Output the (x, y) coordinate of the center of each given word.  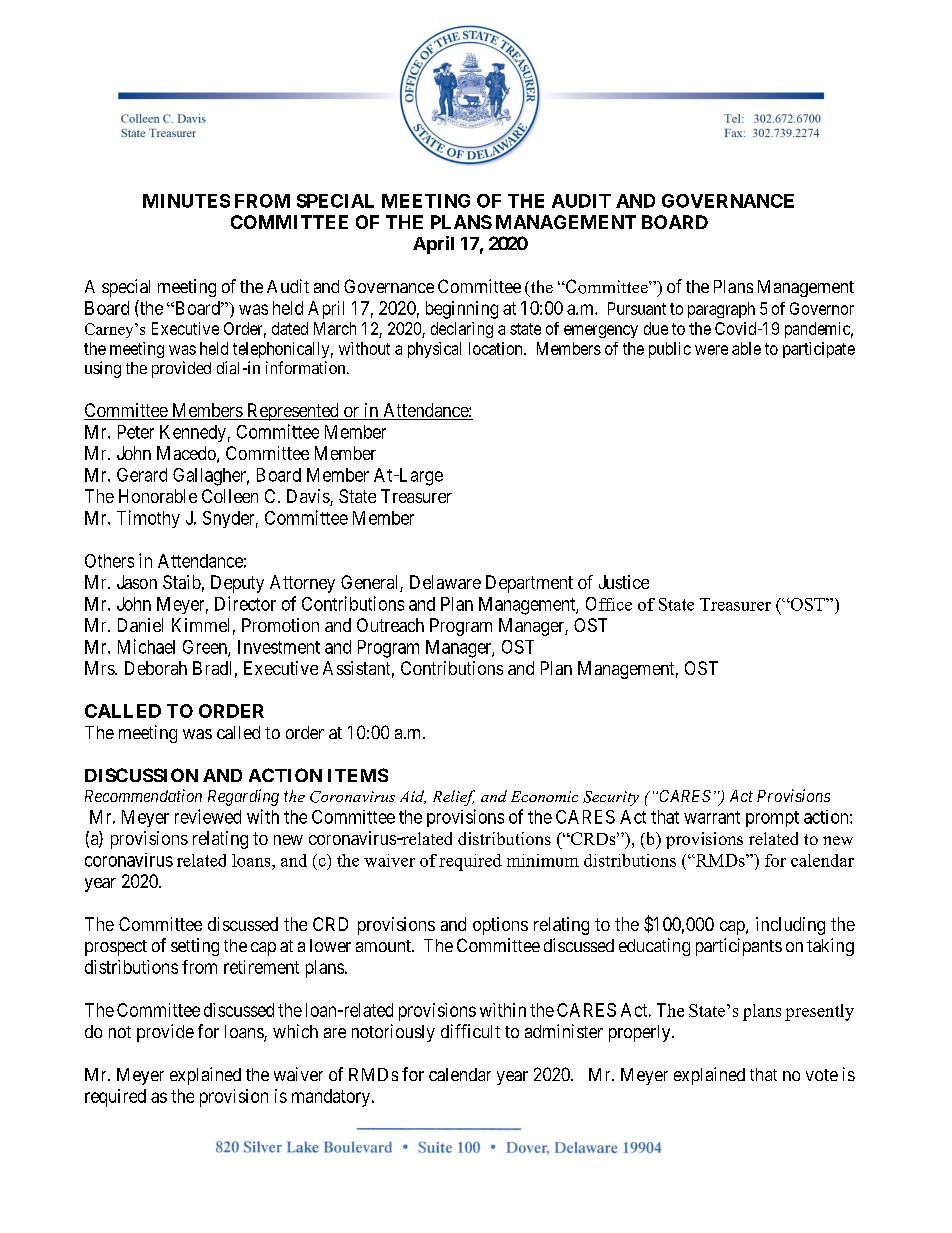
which (295, 1031)
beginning (462, 310)
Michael (146, 646)
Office (609, 604)
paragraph (721, 310)
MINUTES (186, 201)
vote (822, 1075)
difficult (470, 1031)
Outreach (390, 625)
